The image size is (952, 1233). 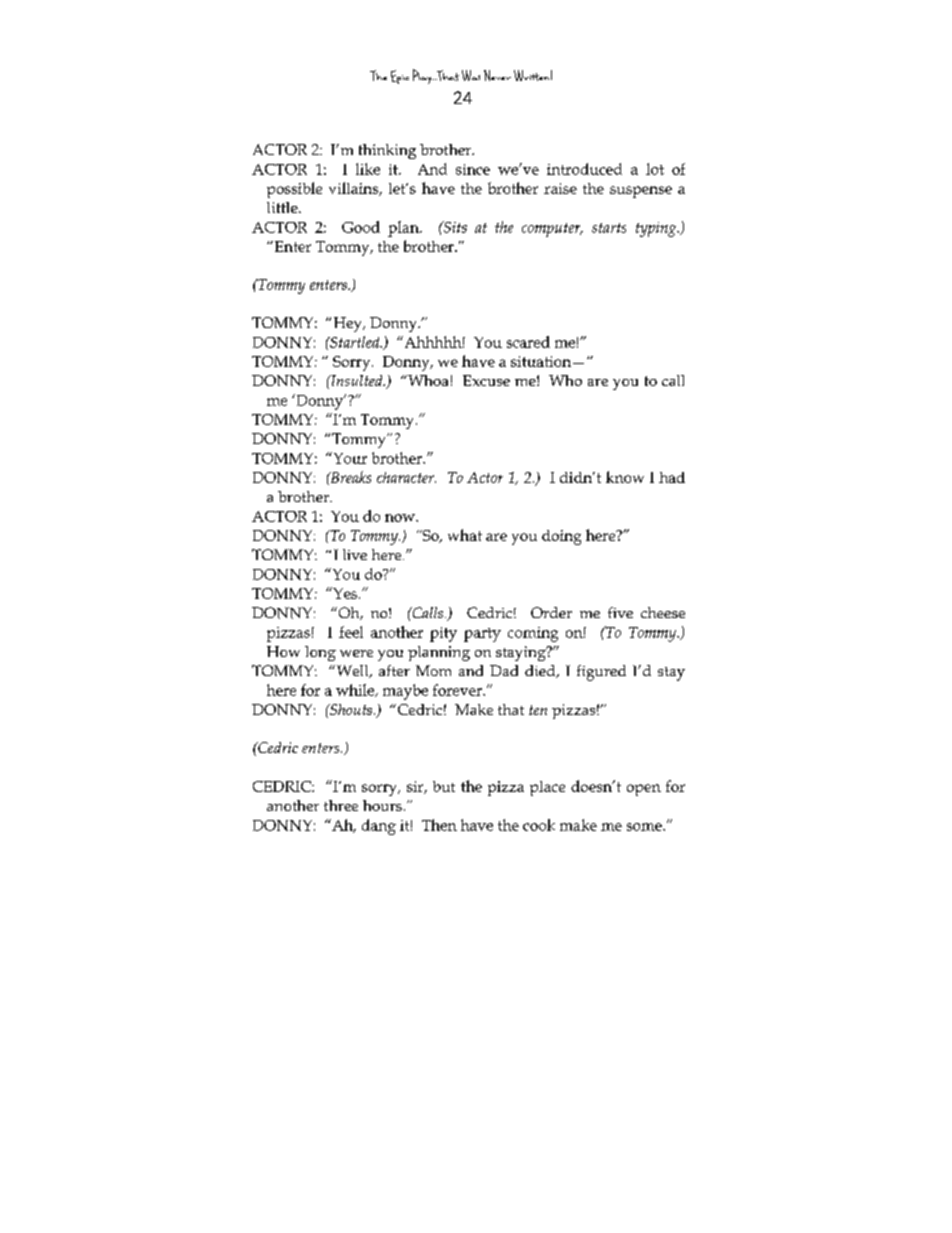 What do you see at coordinates (349, 458) in the screenshot?
I see `Your` at bounding box center [349, 458].
